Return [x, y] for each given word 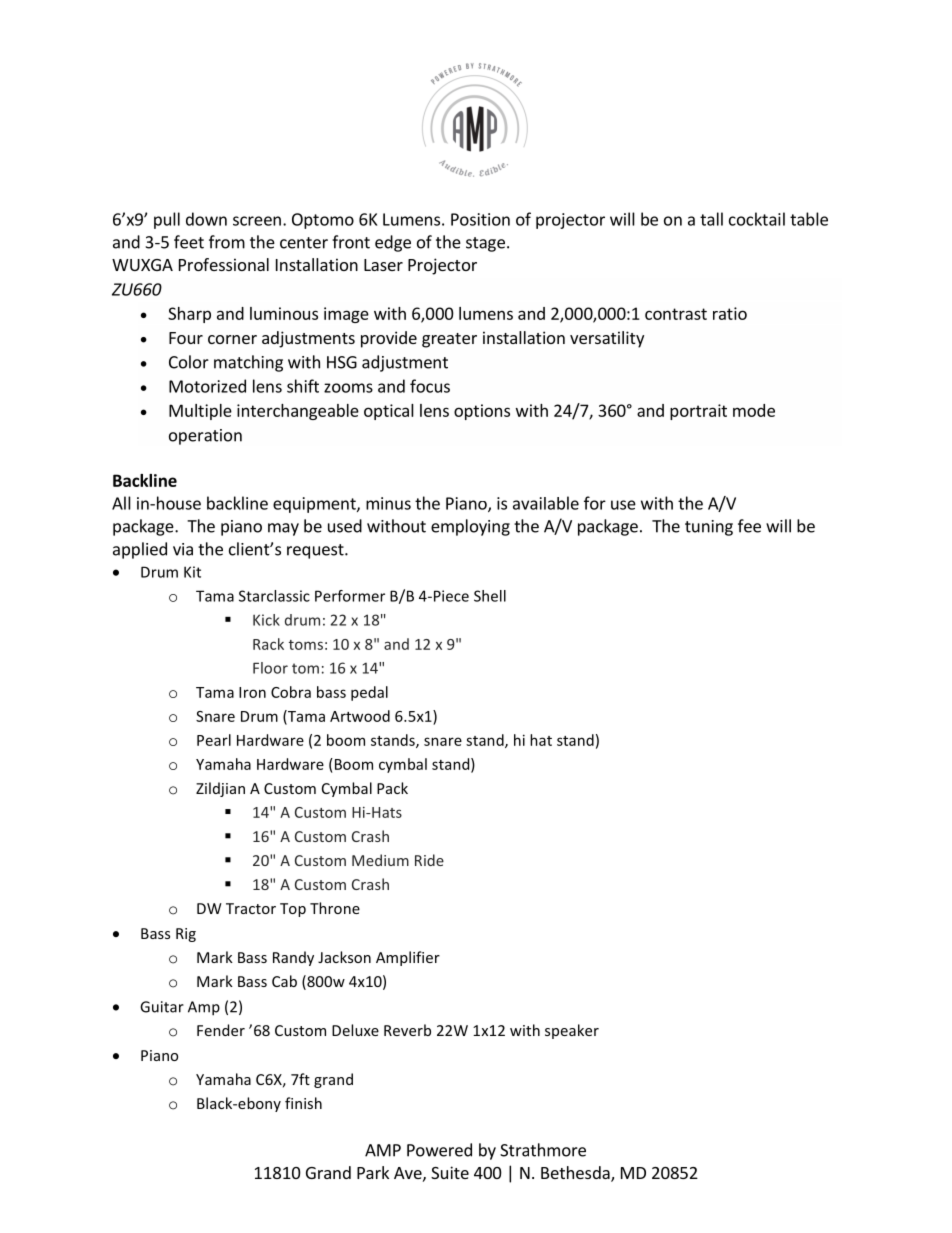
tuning [709, 528]
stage [485, 244]
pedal [369, 693]
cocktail [757, 219]
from [227, 242]
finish [303, 1103]
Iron [252, 692]
